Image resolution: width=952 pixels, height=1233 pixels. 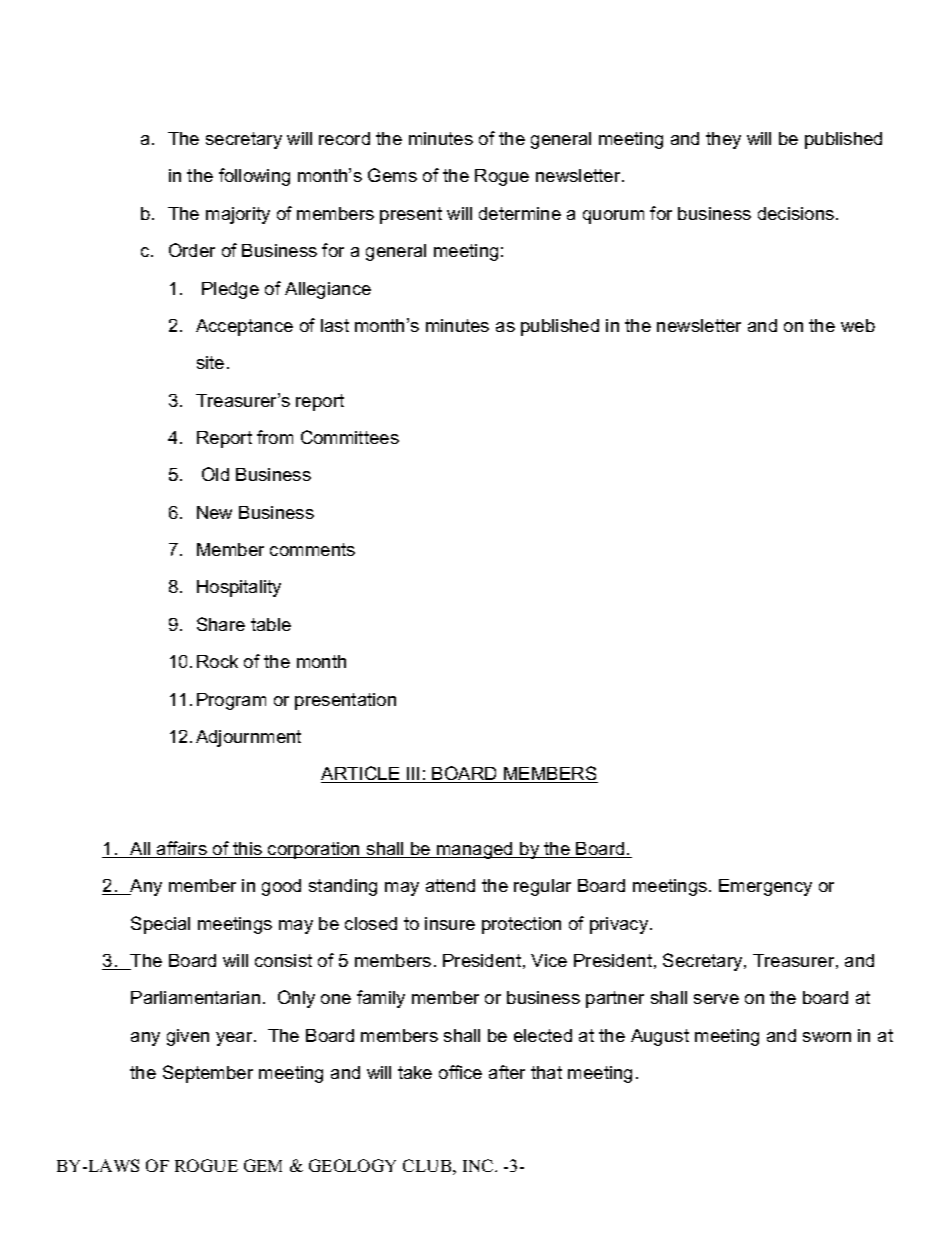 What do you see at coordinates (221, 624) in the screenshot?
I see `Share` at bounding box center [221, 624].
